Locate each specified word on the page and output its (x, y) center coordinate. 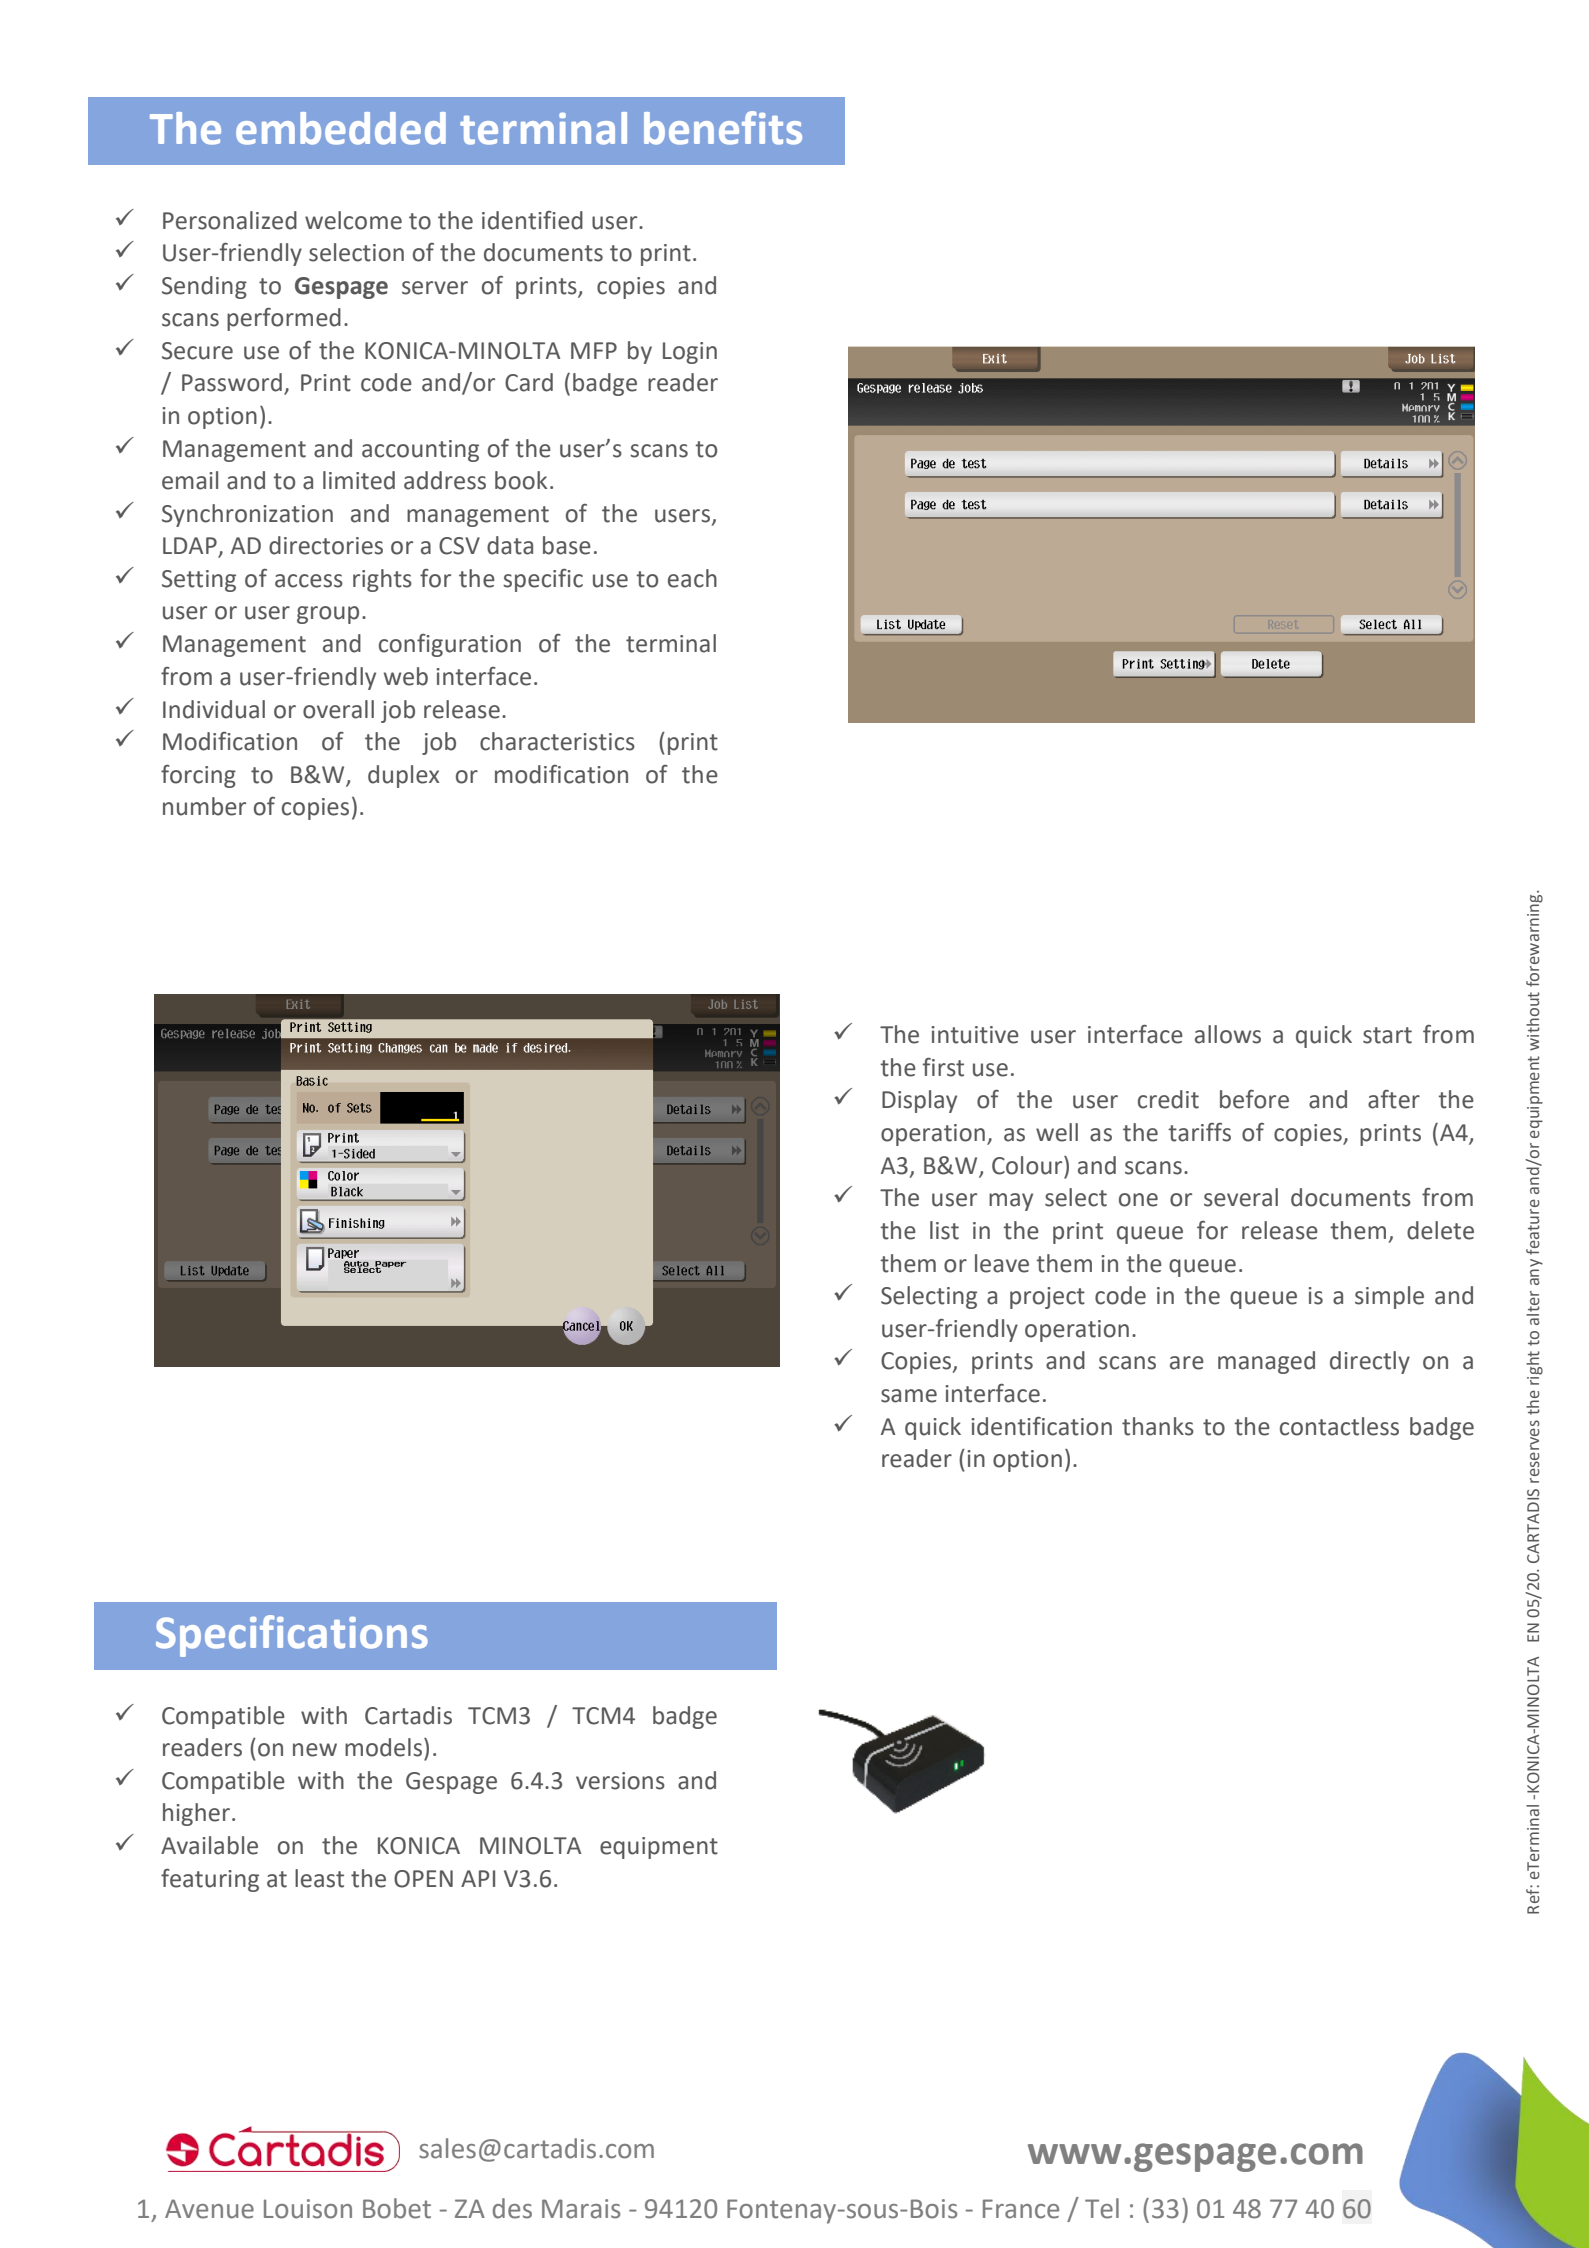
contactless (1339, 1426)
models (383, 1747)
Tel (1102, 2208)
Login (690, 353)
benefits (723, 128)
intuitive (975, 1035)
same (909, 1396)
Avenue (209, 2209)
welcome (353, 220)
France (1021, 2209)
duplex (403, 776)
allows (1228, 1034)
